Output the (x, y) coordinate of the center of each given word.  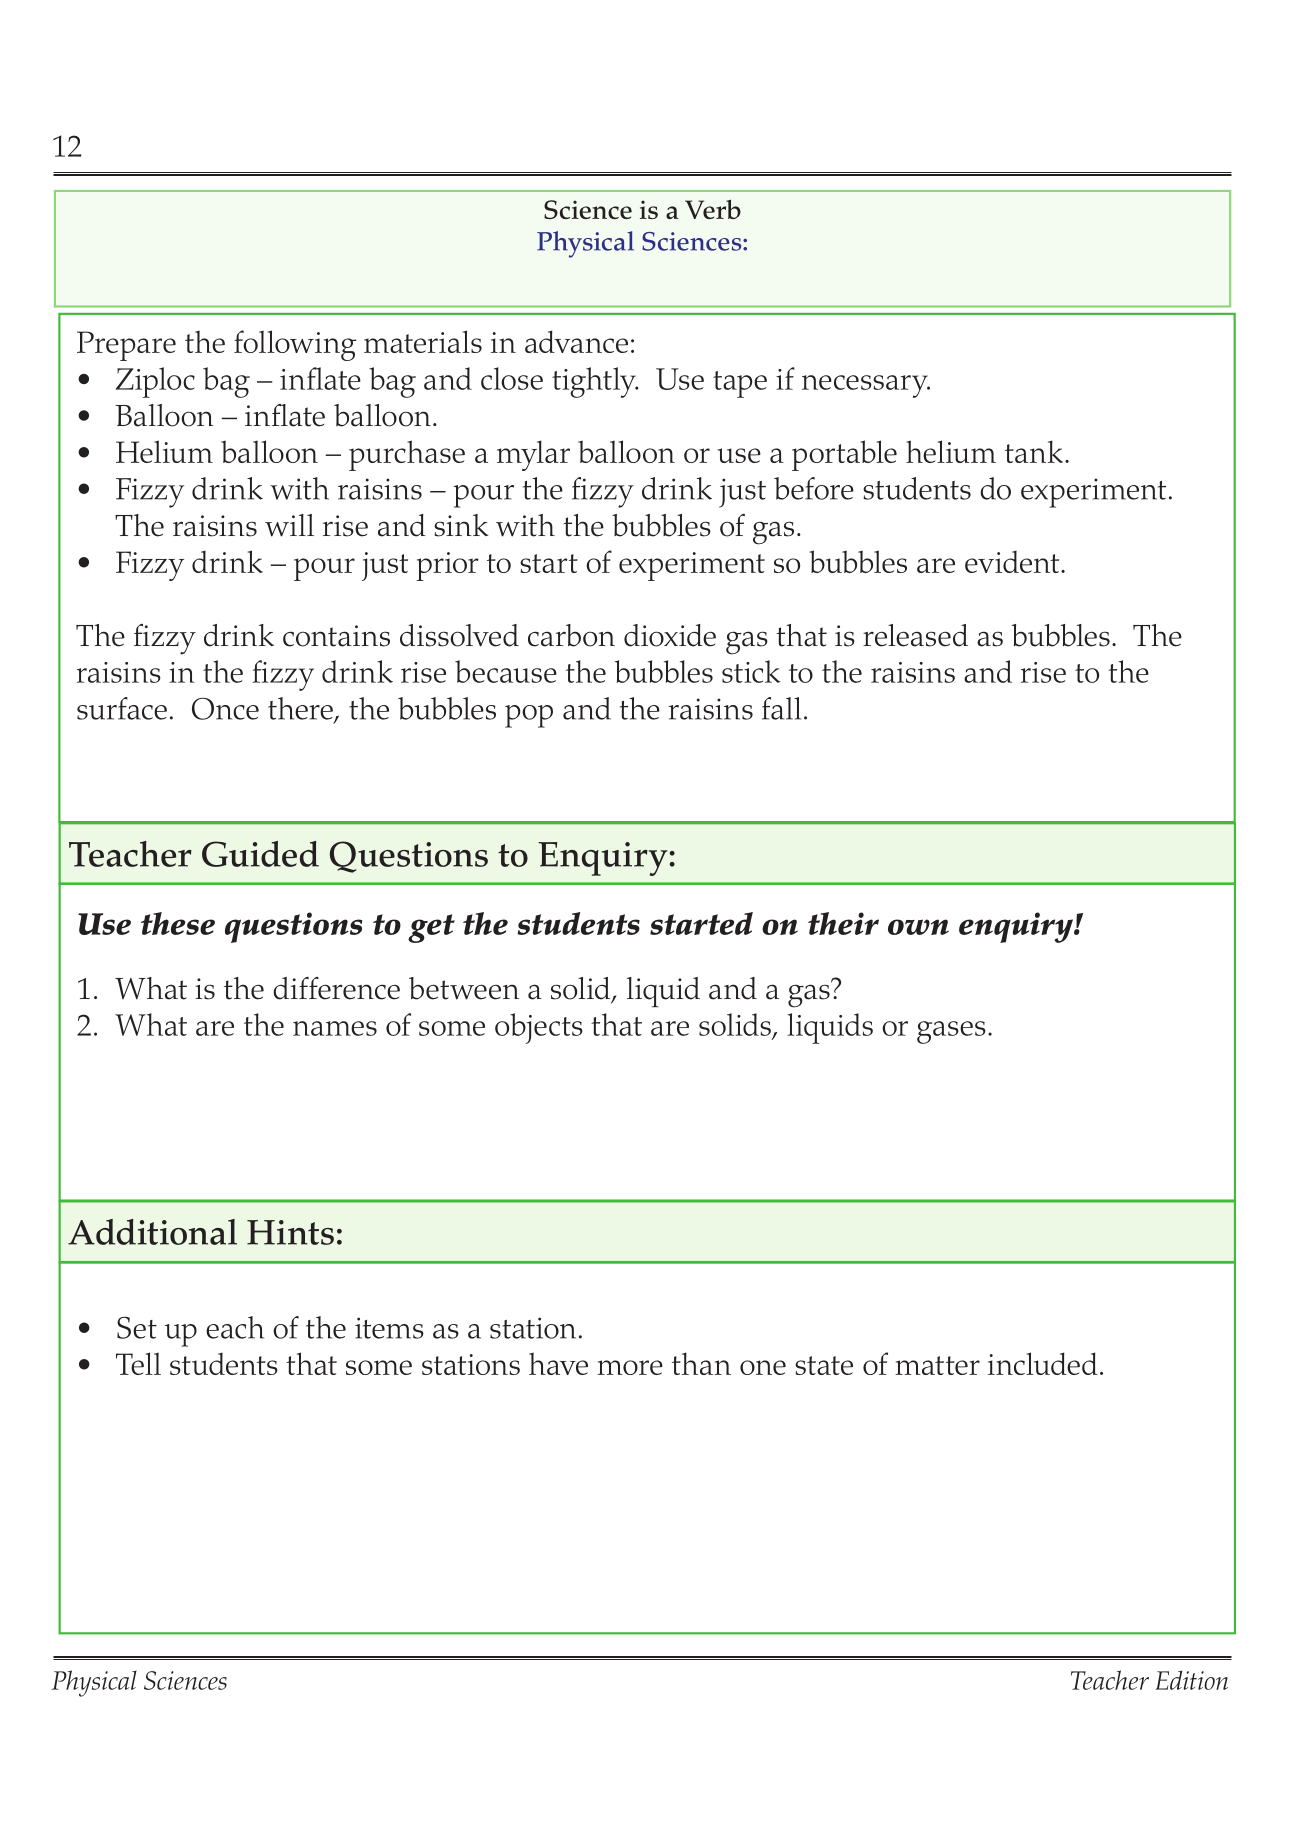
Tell (138, 1363)
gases (951, 1032)
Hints (290, 1232)
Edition (1191, 1680)
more (630, 1367)
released (915, 635)
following (295, 345)
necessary (866, 386)
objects (539, 1028)
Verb (713, 209)
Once (225, 708)
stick (751, 671)
